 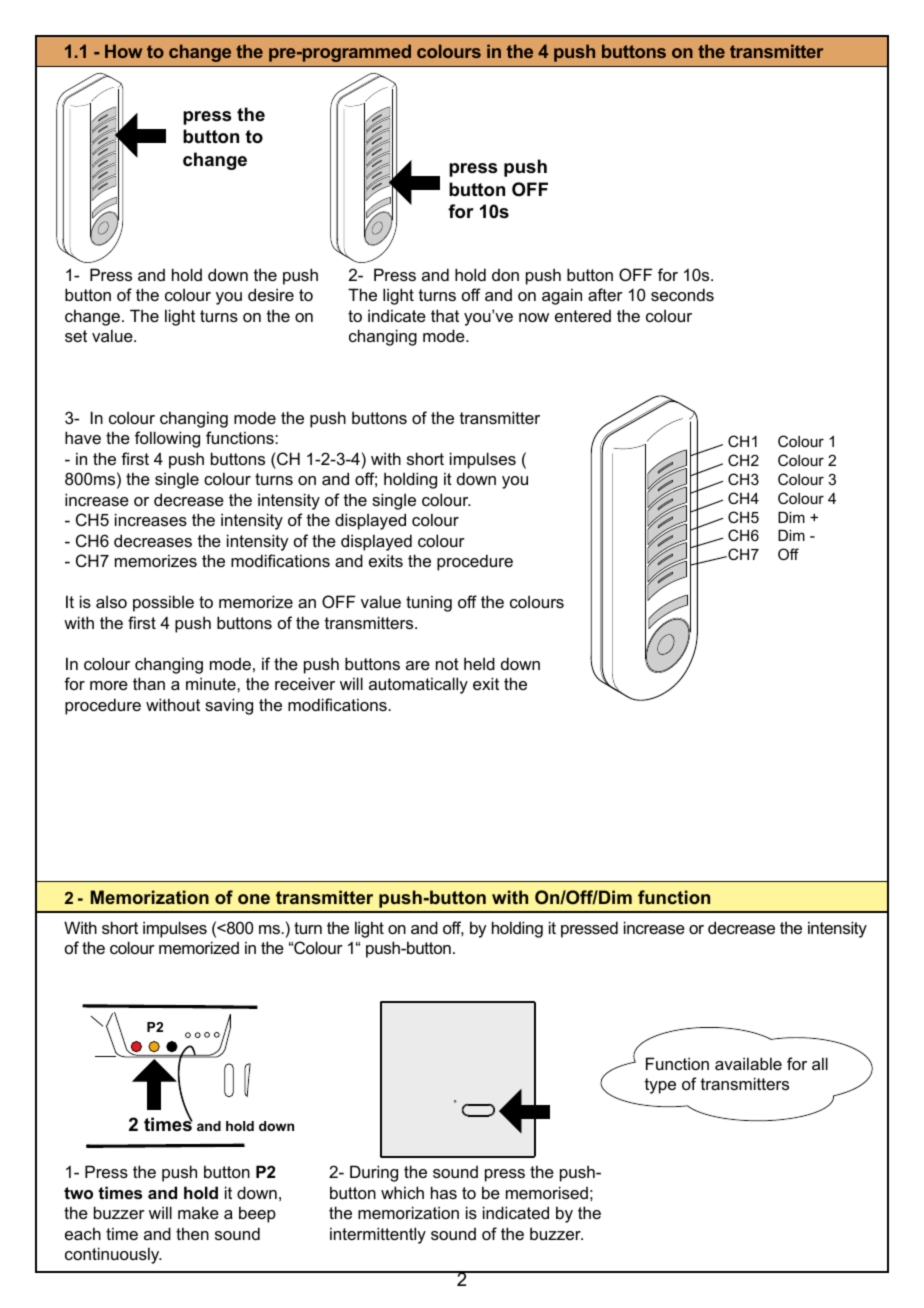 I want to click on then, so click(x=192, y=1233).
